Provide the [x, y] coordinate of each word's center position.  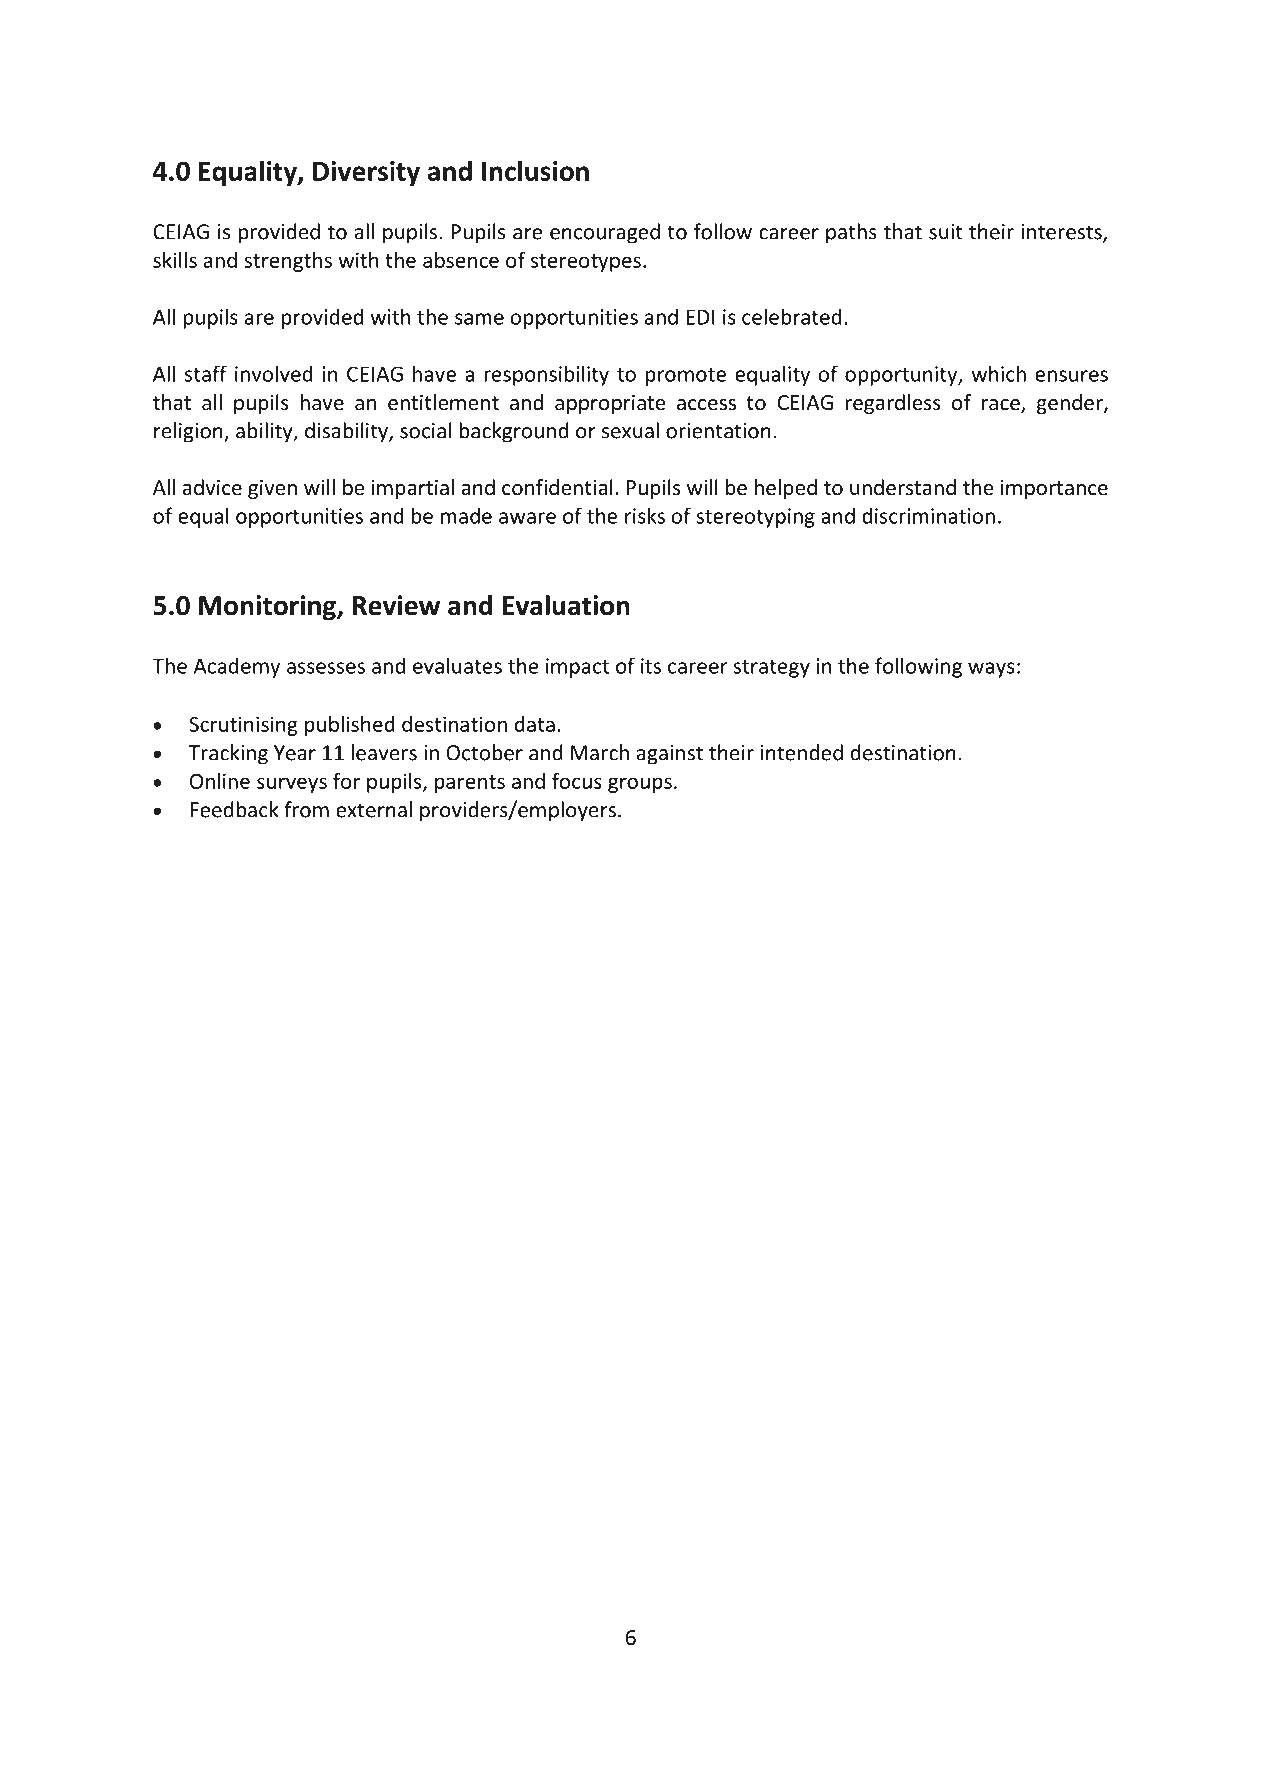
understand [903, 487]
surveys [292, 785]
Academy [237, 667]
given [272, 489]
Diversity [366, 173]
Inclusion [535, 170]
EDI [700, 317]
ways [991, 670]
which [998, 373]
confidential [557, 487]
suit [946, 232]
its [651, 666]
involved [274, 373]
